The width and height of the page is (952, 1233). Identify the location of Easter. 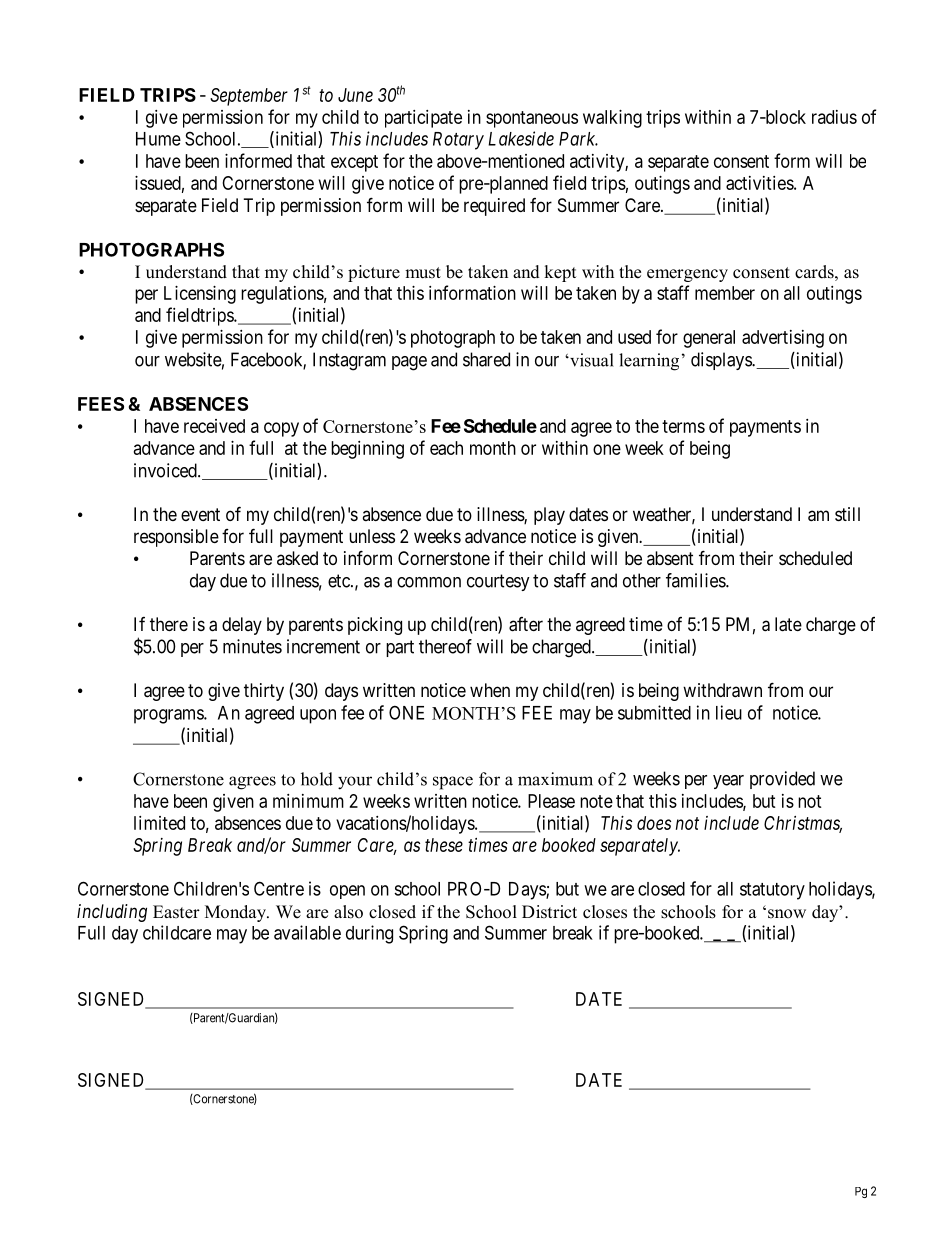
(176, 912).
